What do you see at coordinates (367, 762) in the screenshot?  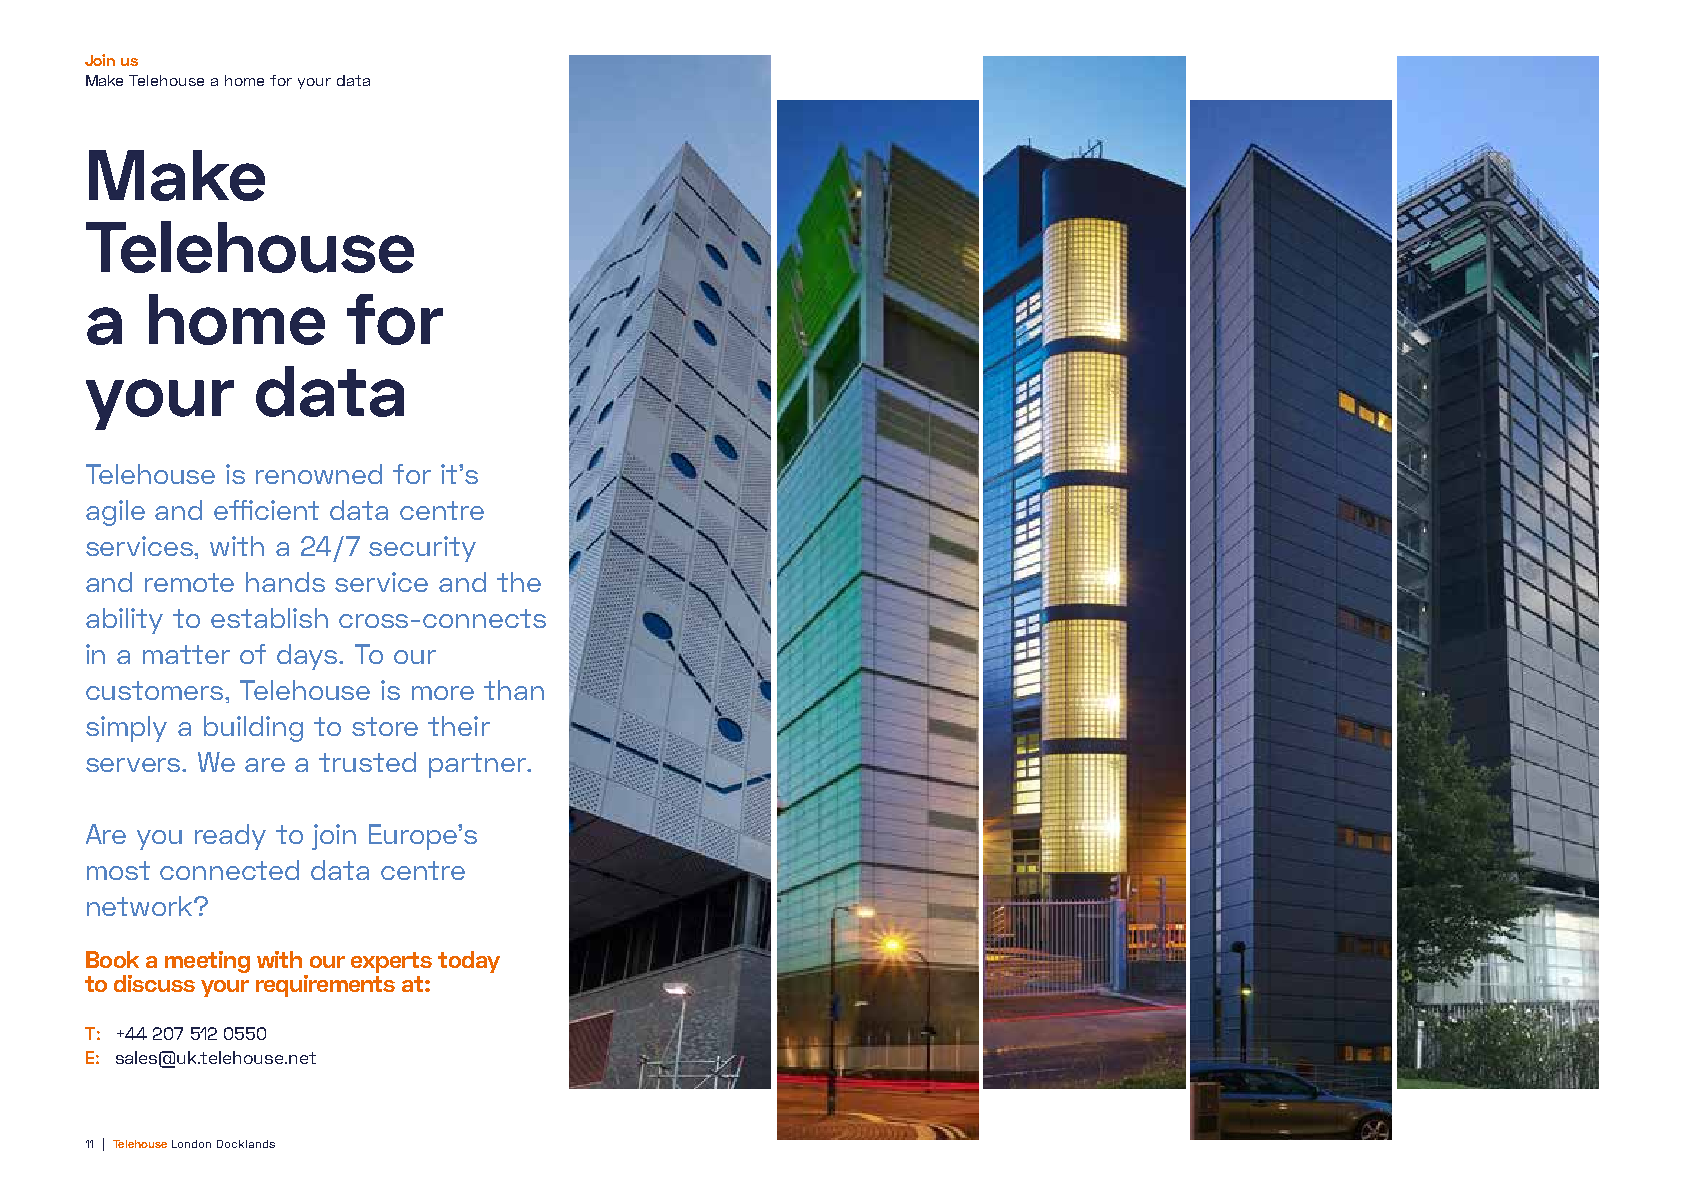 I see `trusted` at bounding box center [367, 762].
